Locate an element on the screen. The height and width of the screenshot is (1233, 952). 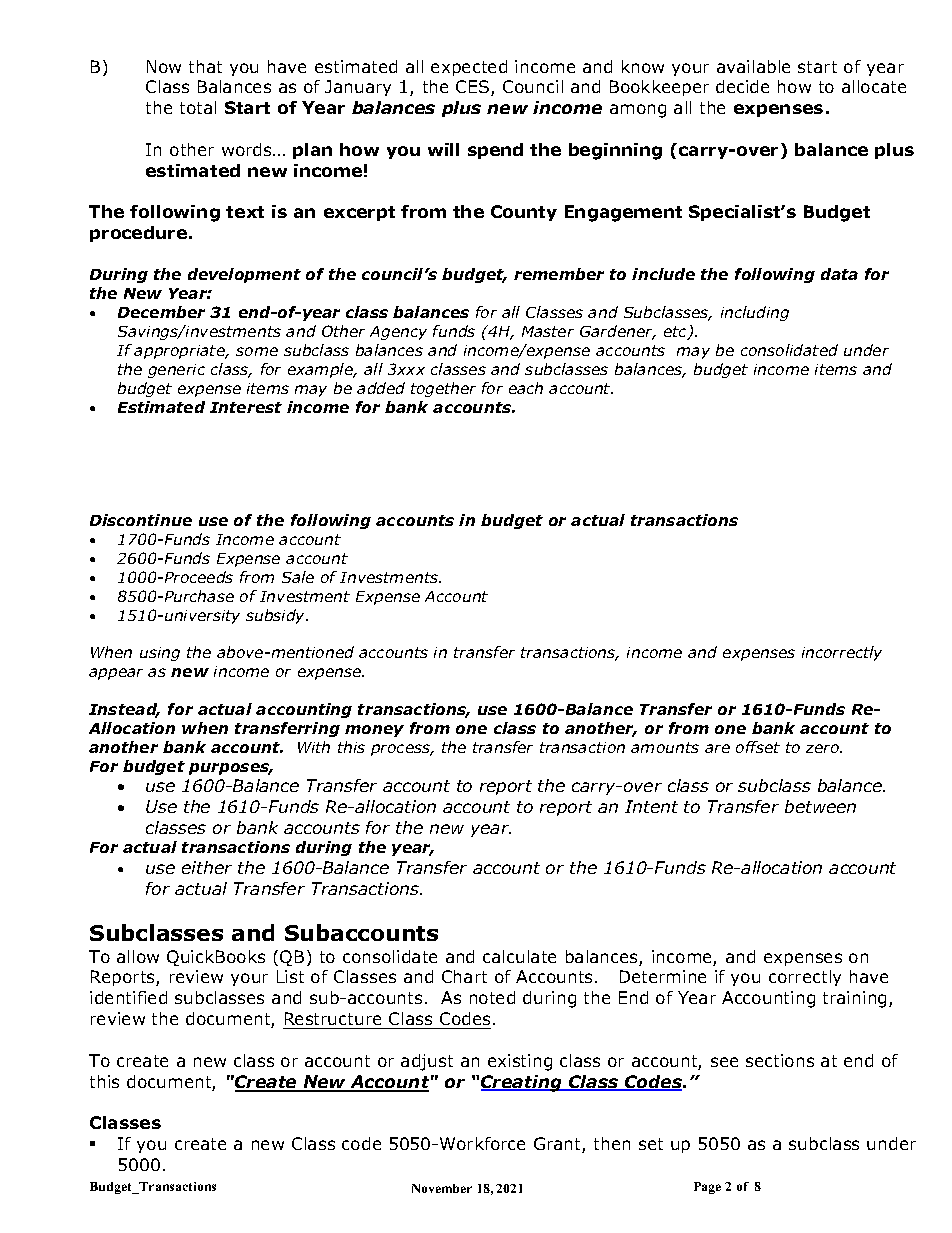
Restructure is located at coordinates (333, 1018).
